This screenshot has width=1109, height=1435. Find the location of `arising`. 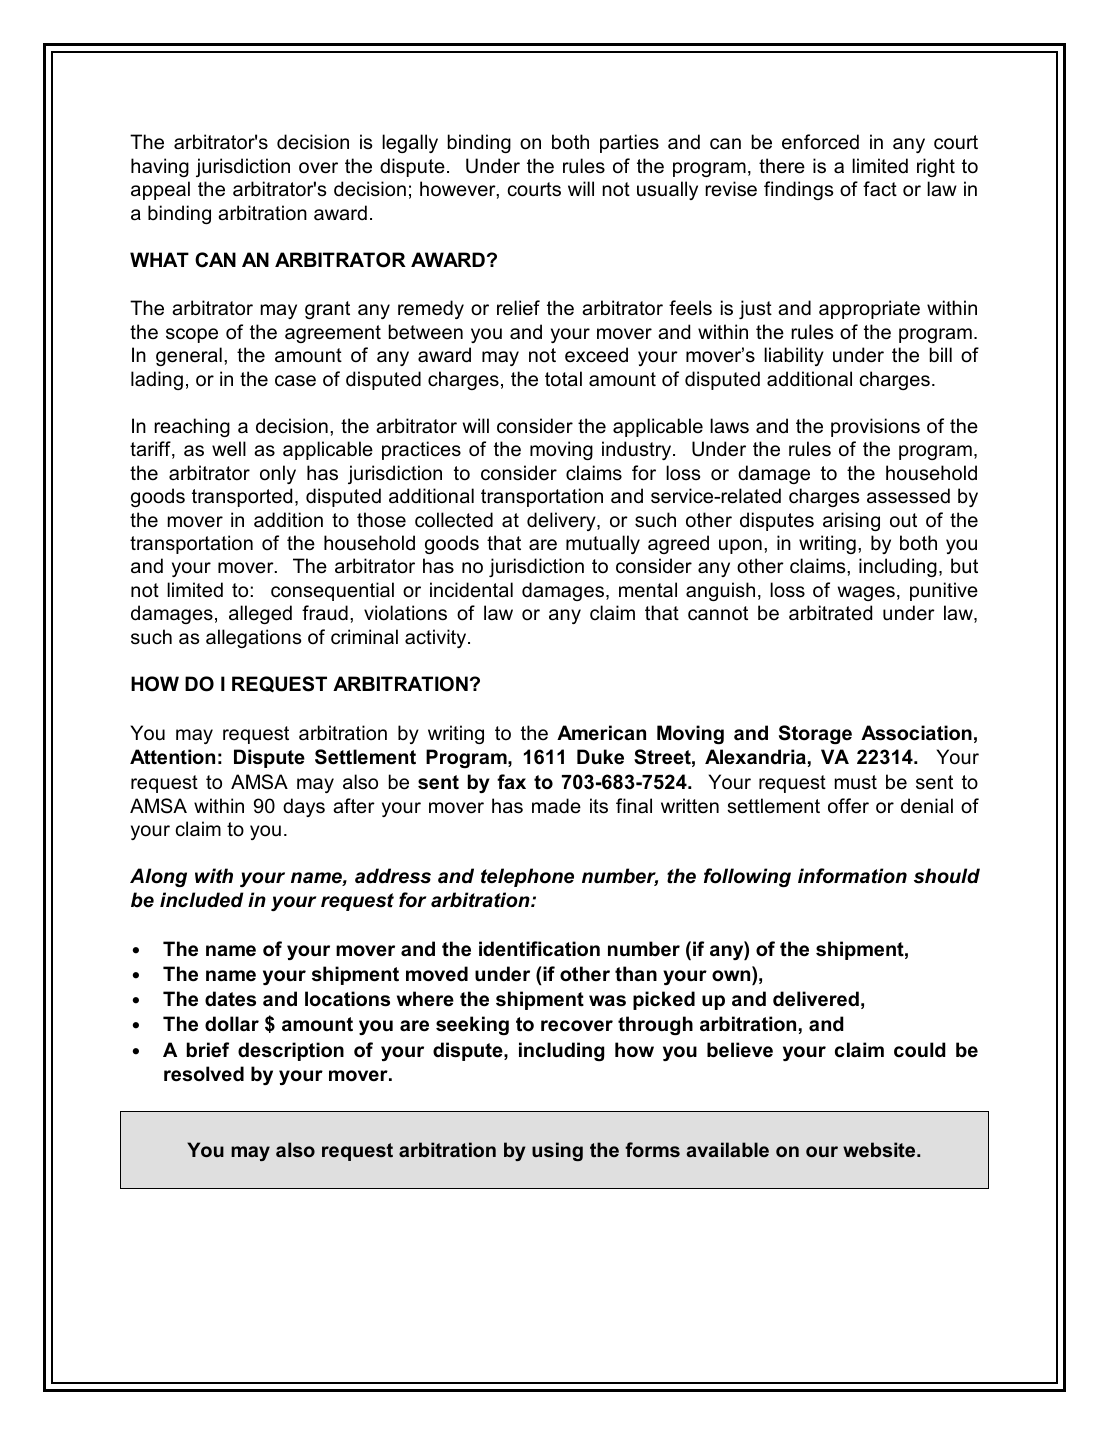

arising is located at coordinates (851, 521).
